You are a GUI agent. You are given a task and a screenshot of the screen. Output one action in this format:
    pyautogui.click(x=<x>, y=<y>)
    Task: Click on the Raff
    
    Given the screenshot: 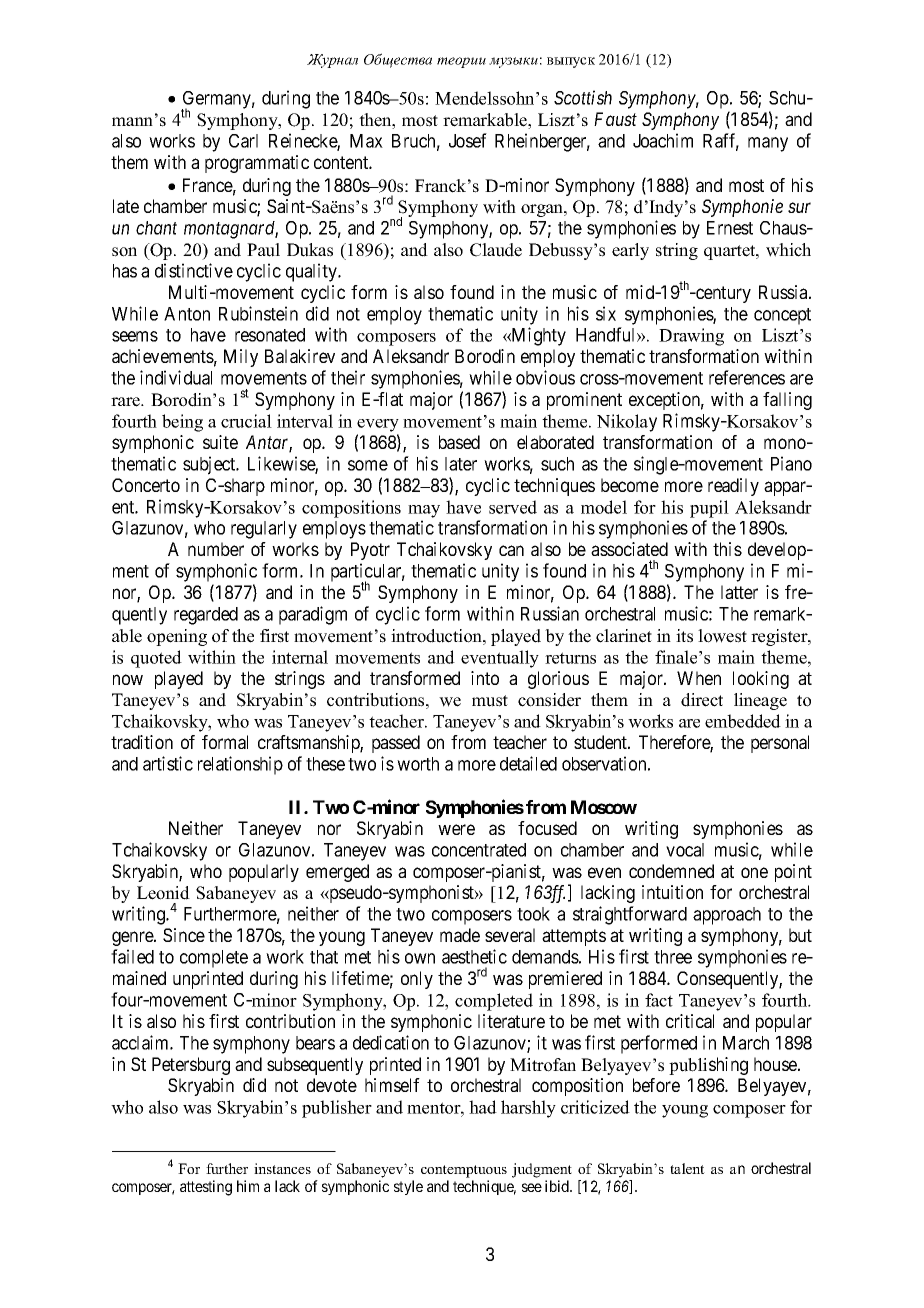 What is the action you would take?
    pyautogui.click(x=721, y=141)
